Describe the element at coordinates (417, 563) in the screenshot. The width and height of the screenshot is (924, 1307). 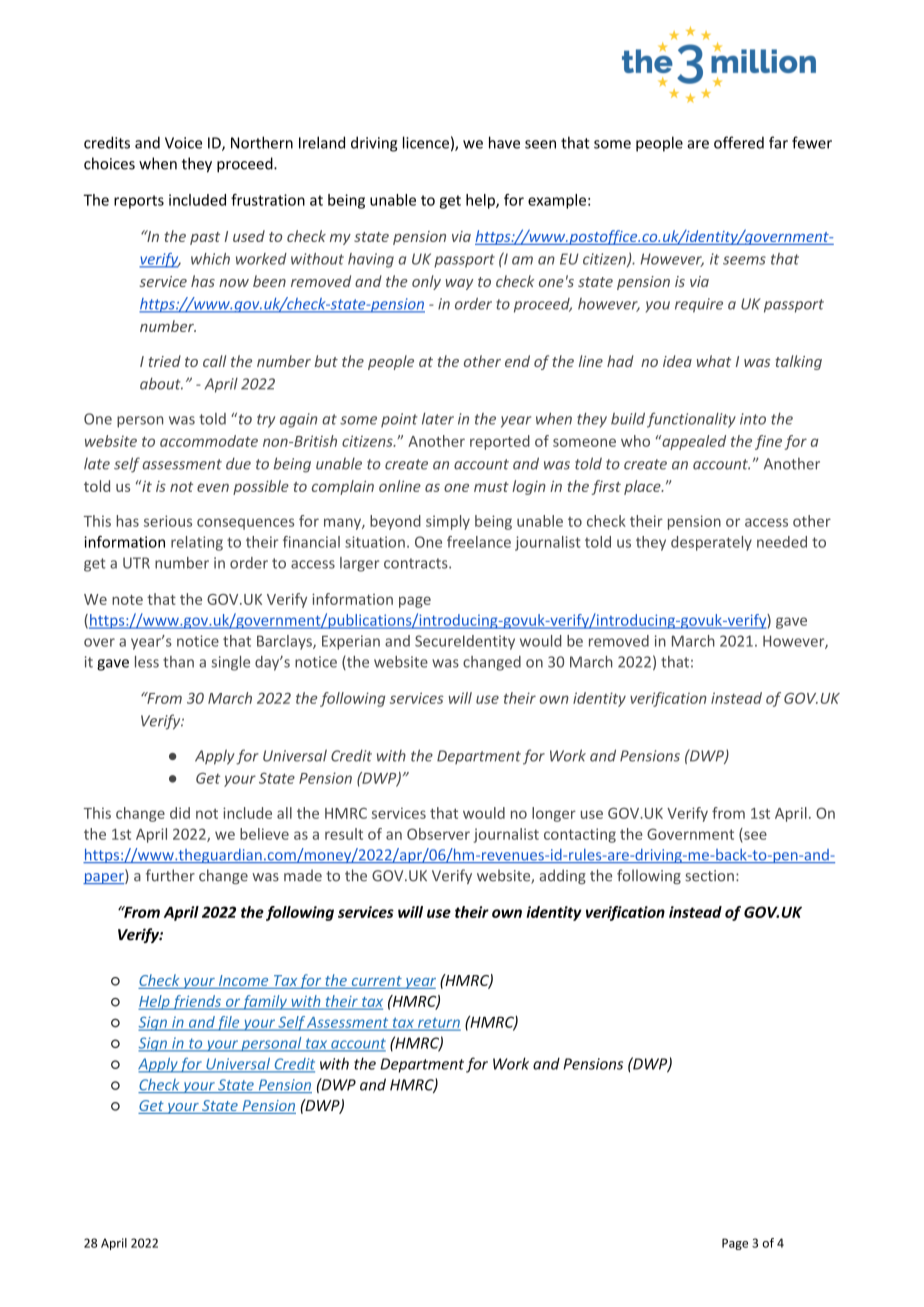
I see `contracts` at that location.
